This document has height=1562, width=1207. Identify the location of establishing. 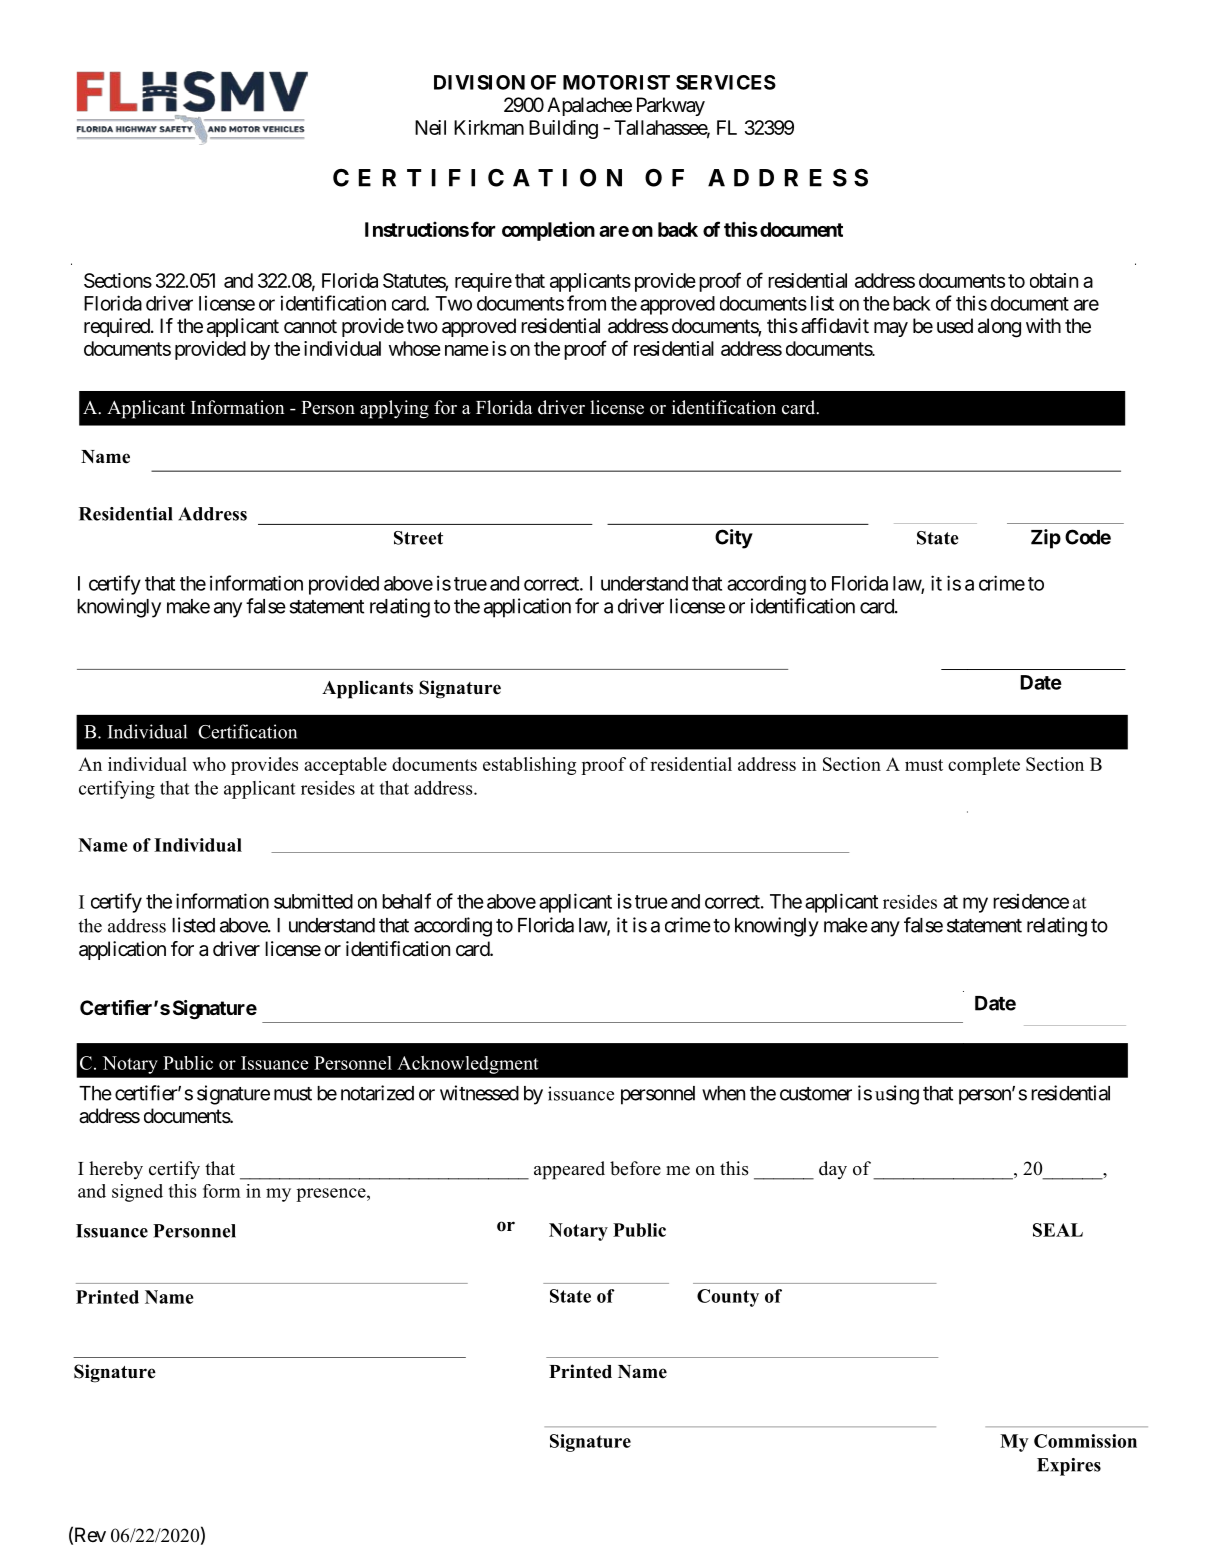
(529, 766).
